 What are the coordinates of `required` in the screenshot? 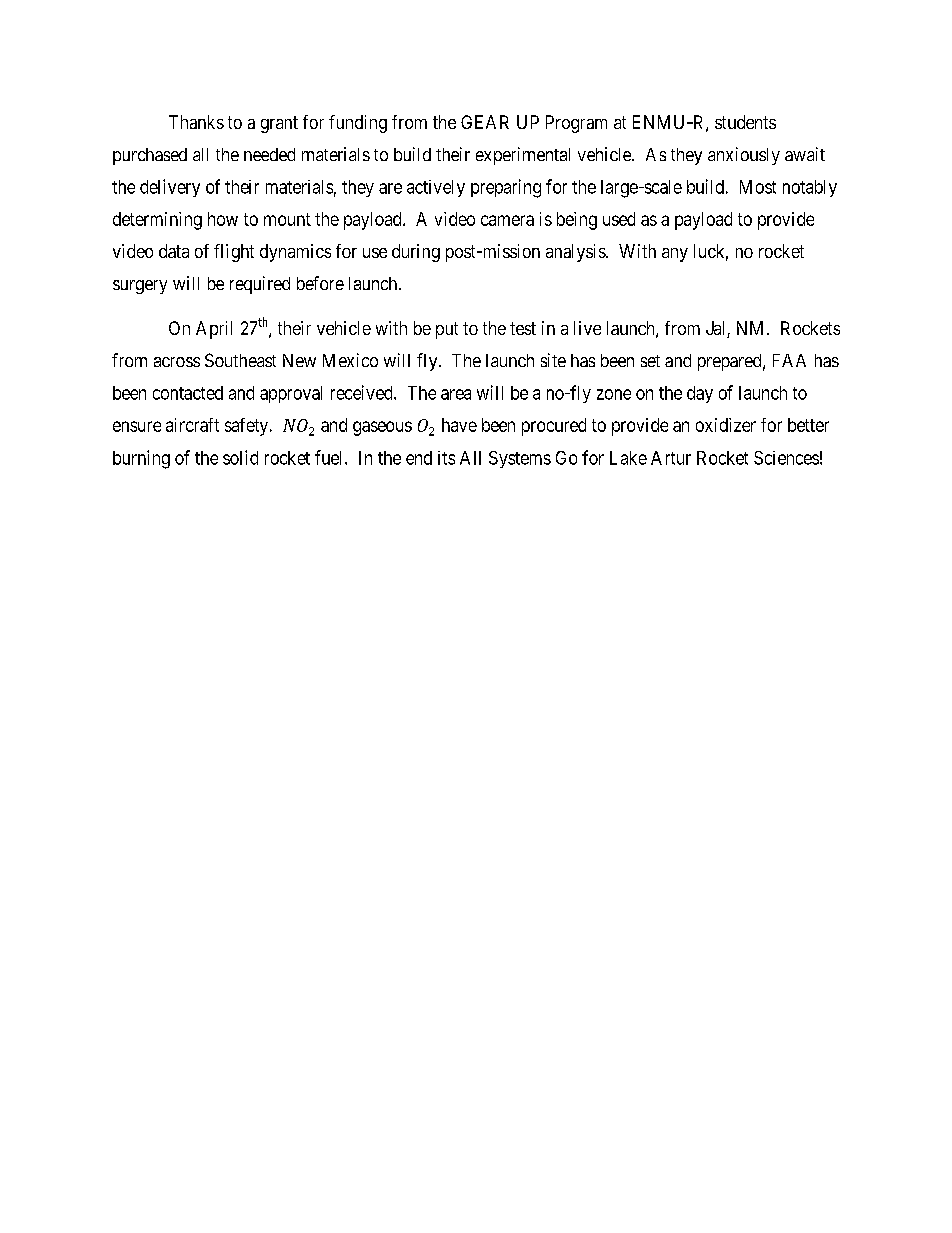 It's located at (260, 285).
